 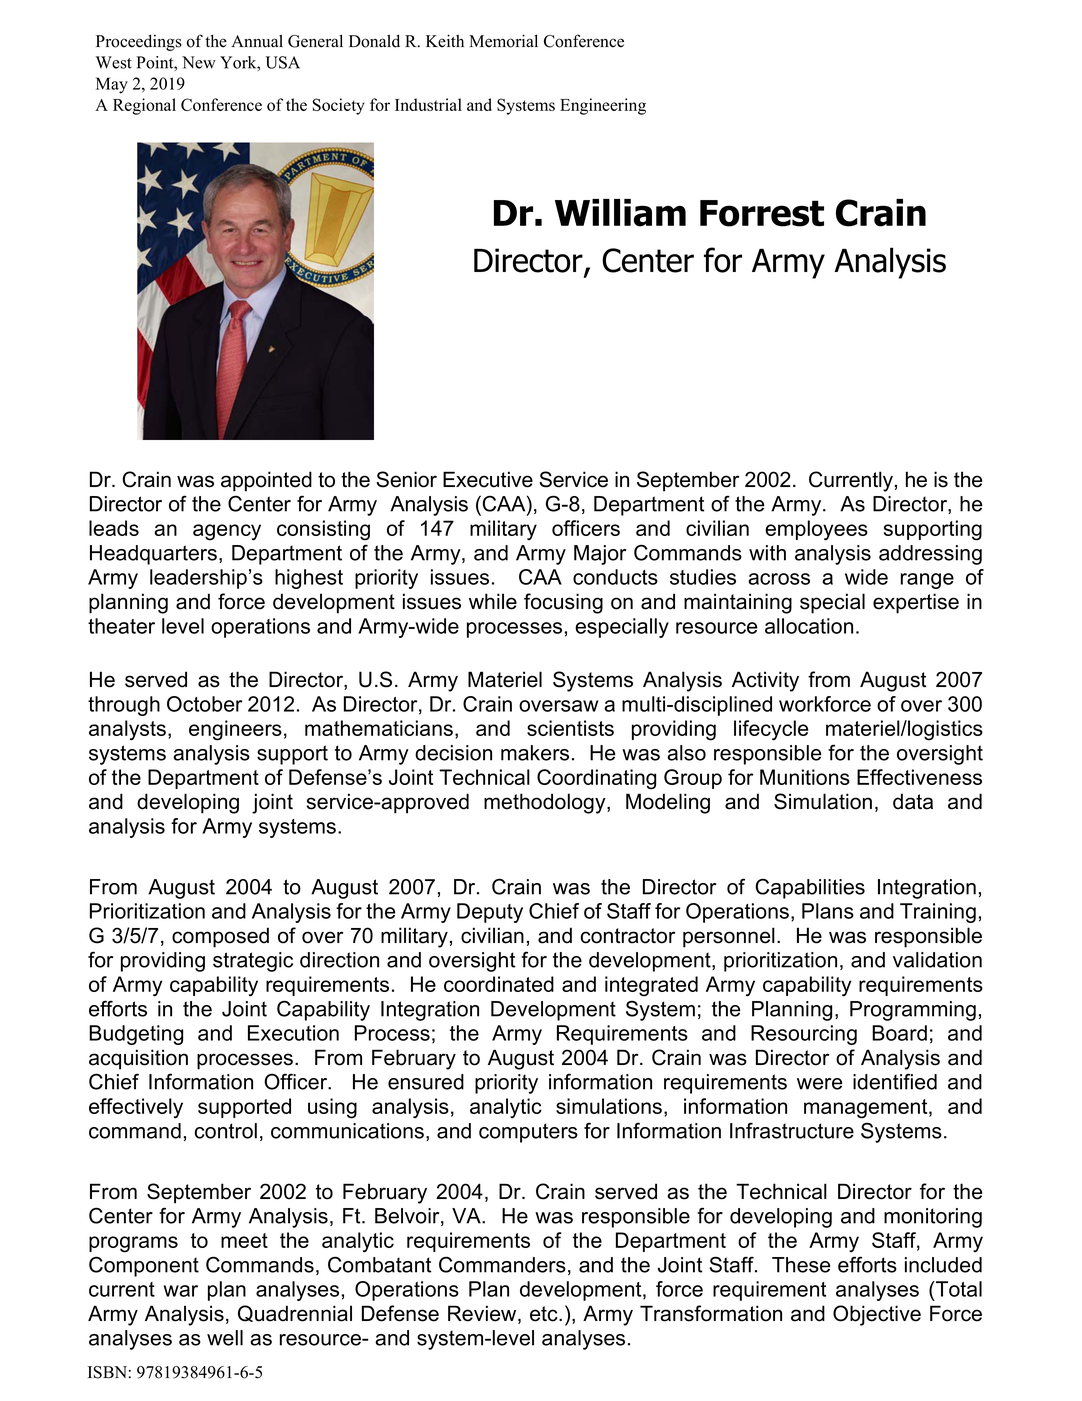 What do you see at coordinates (545, 1314) in the image?
I see `etc` at bounding box center [545, 1314].
